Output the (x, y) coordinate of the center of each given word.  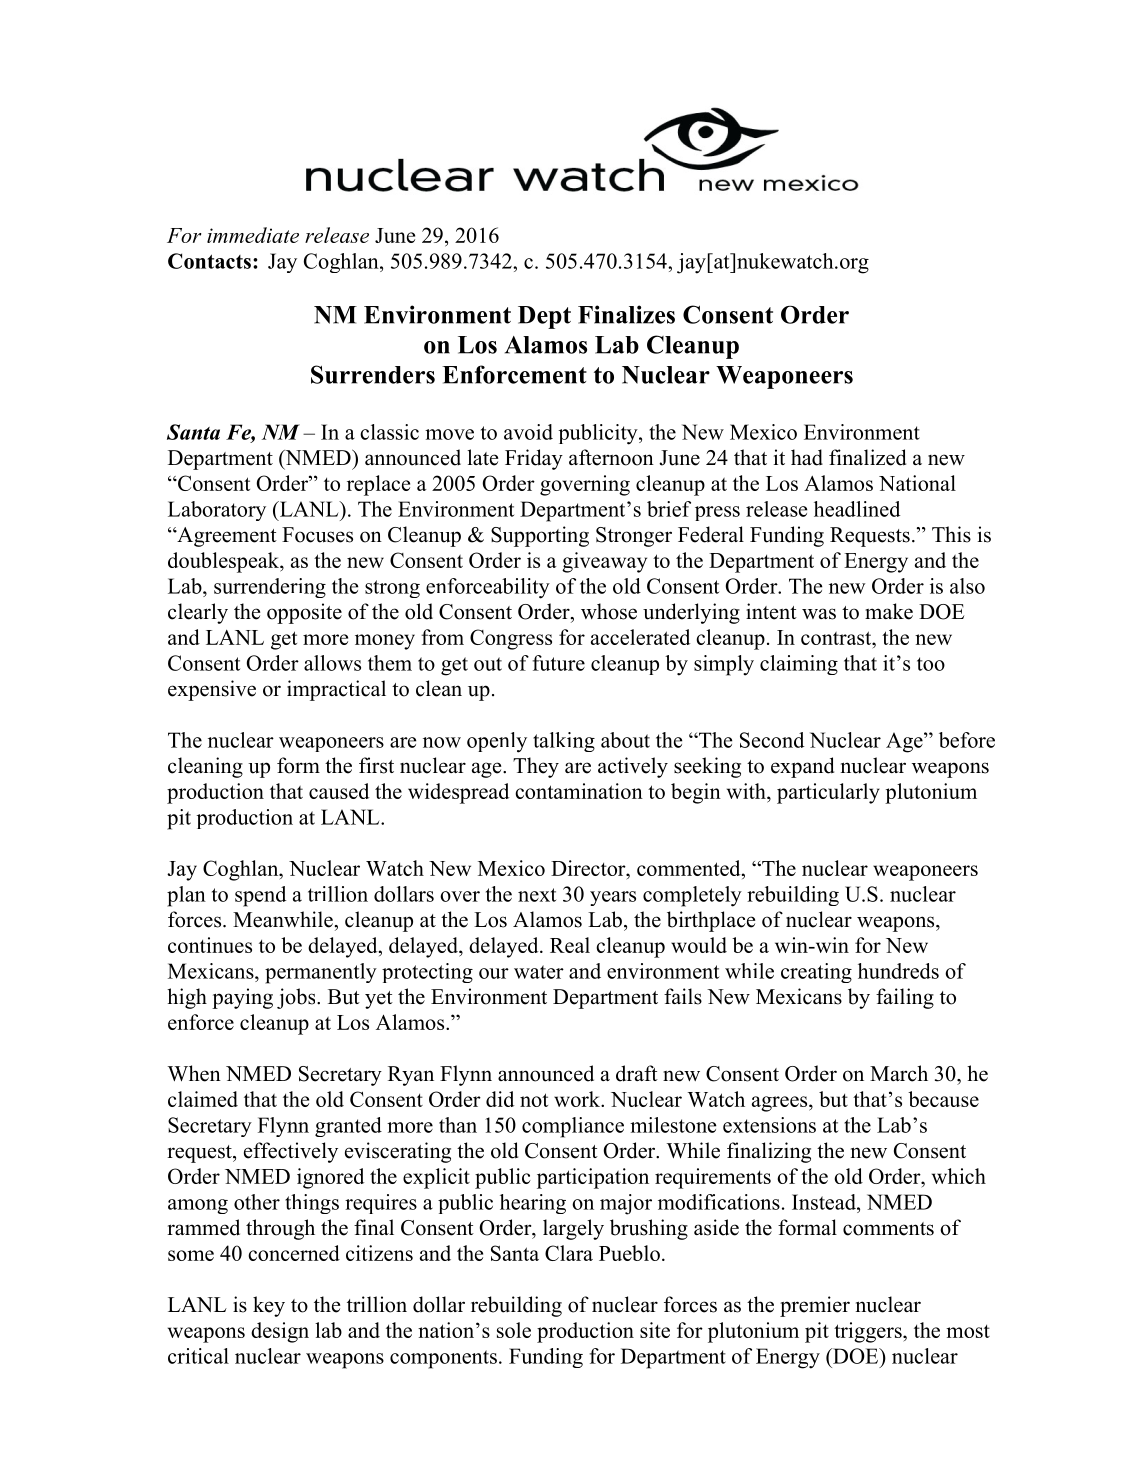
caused (339, 791)
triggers (869, 1332)
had (807, 457)
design (280, 1332)
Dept (544, 317)
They (536, 767)
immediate (253, 235)
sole (514, 1330)
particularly (828, 793)
